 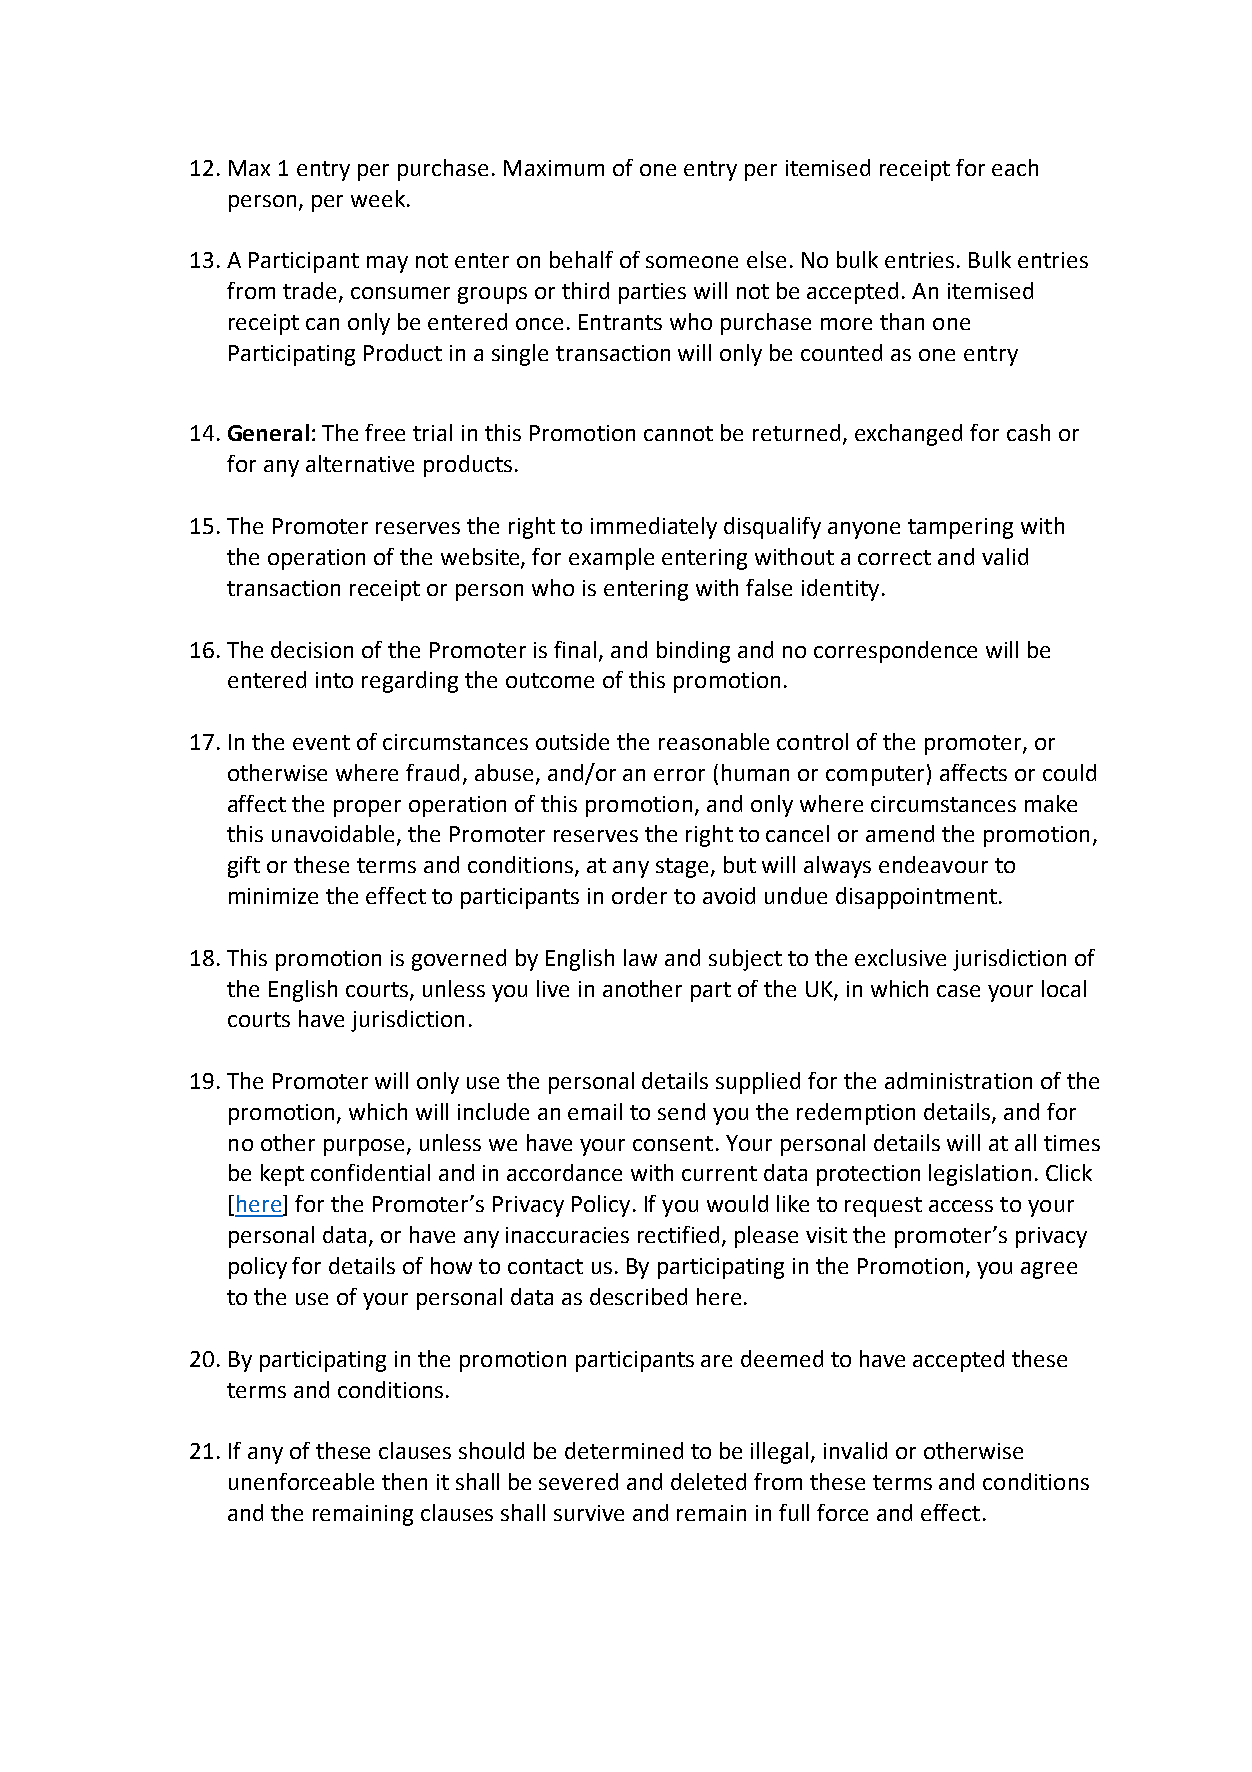 I want to click on endeavour, so click(x=933, y=864).
